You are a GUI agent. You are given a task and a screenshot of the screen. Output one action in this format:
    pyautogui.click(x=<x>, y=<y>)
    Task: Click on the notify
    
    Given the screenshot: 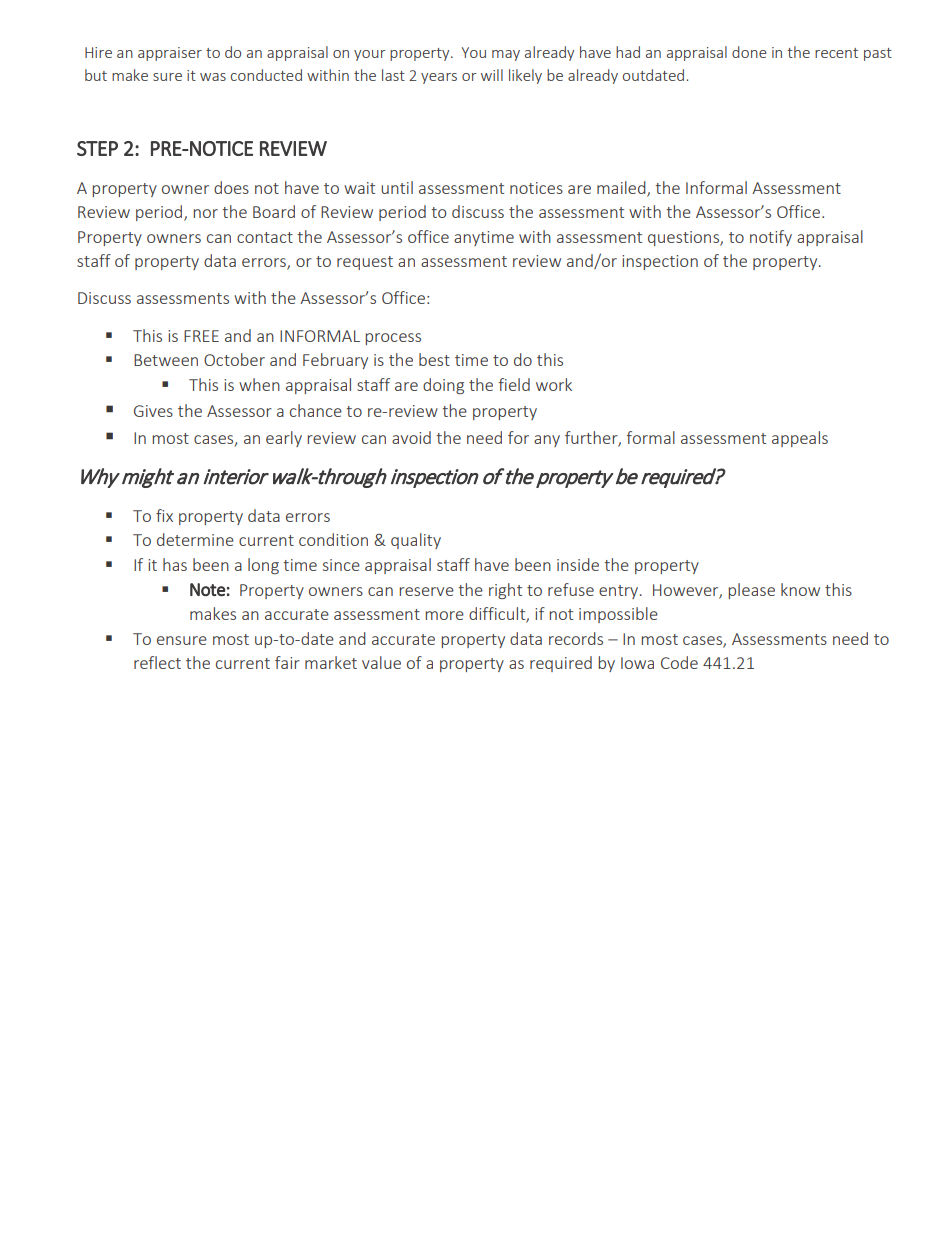 What is the action you would take?
    pyautogui.click(x=771, y=238)
